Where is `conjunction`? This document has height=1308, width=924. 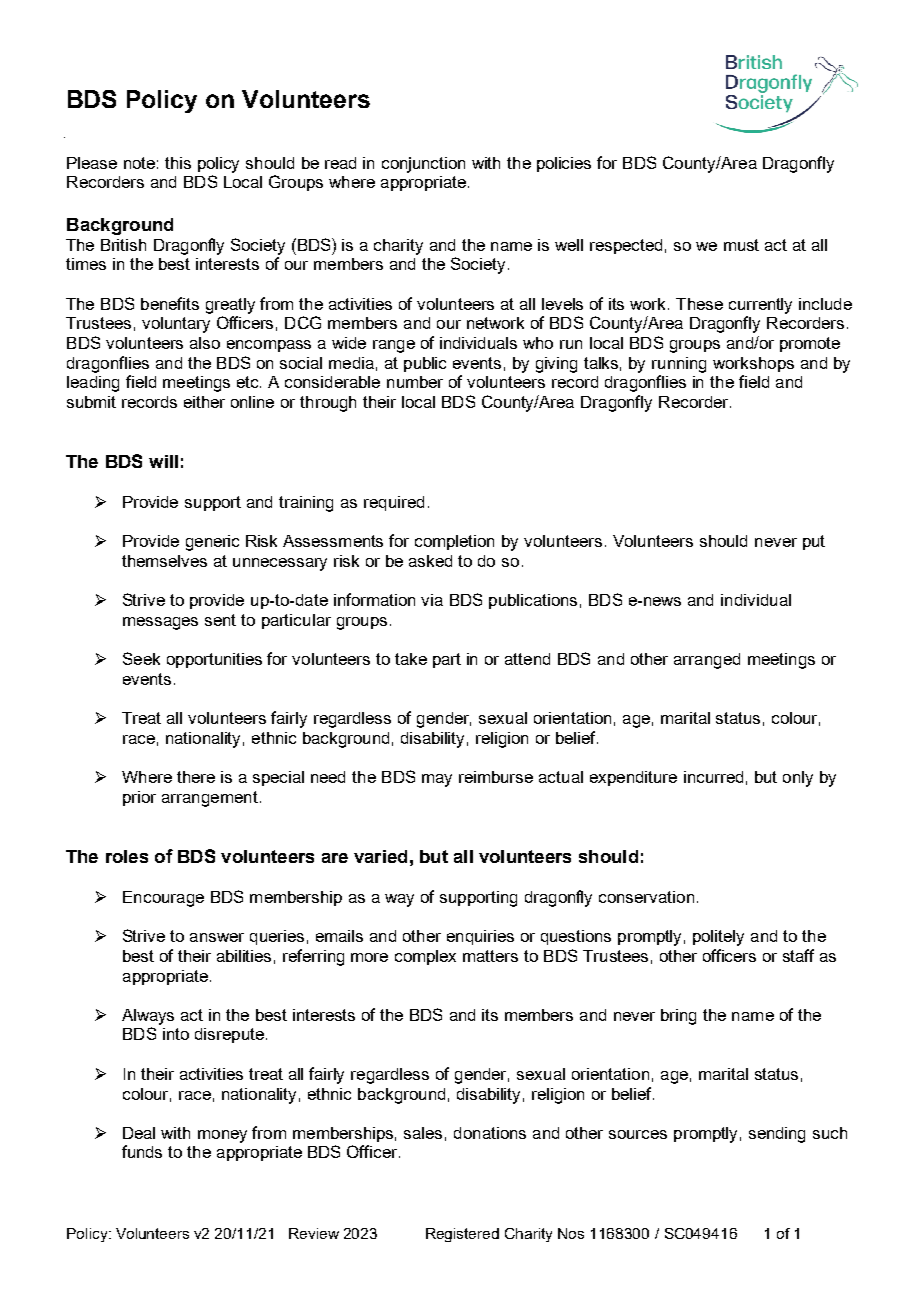 conjunction is located at coordinates (423, 165).
